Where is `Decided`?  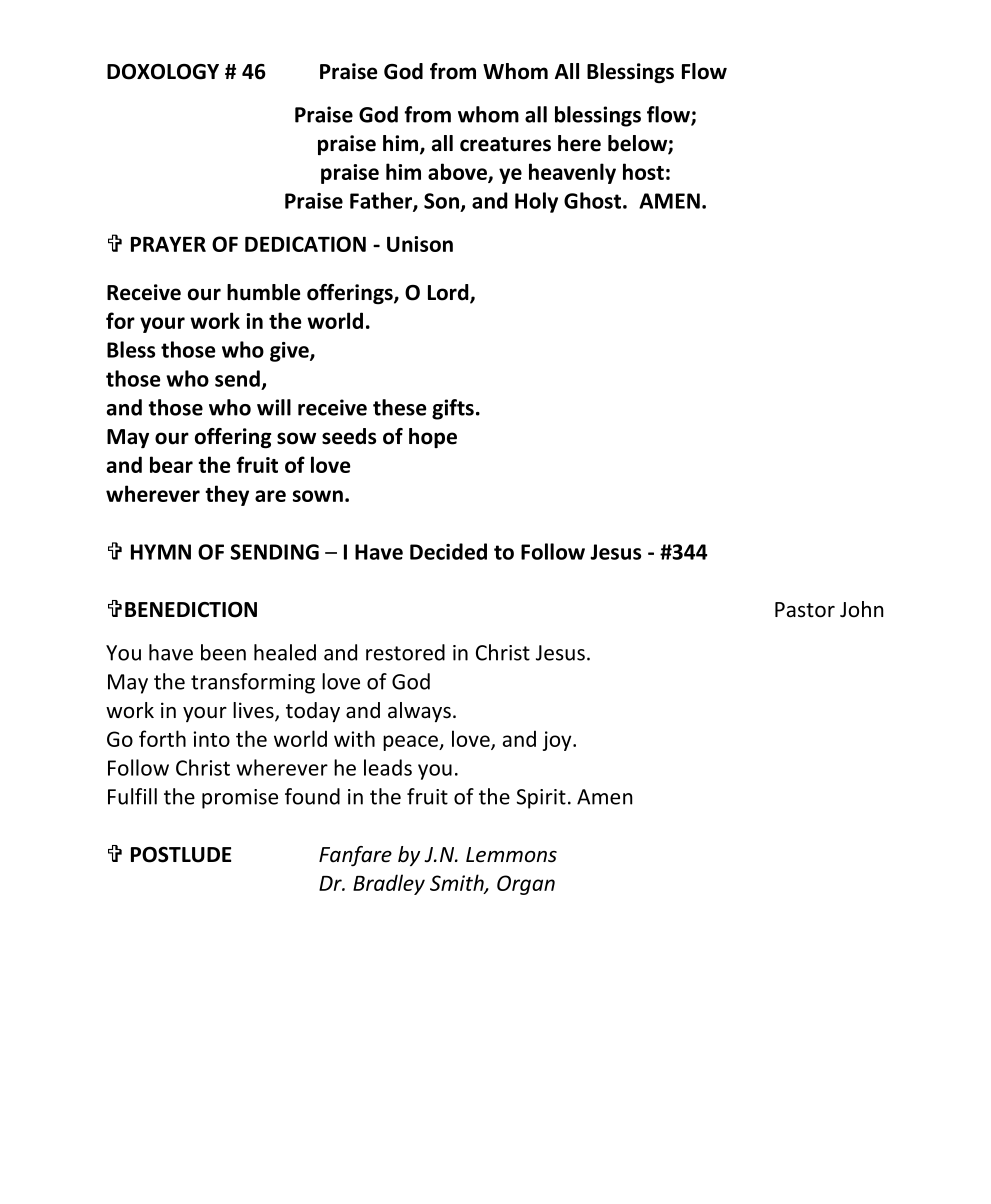
Decided is located at coordinates (448, 551).
